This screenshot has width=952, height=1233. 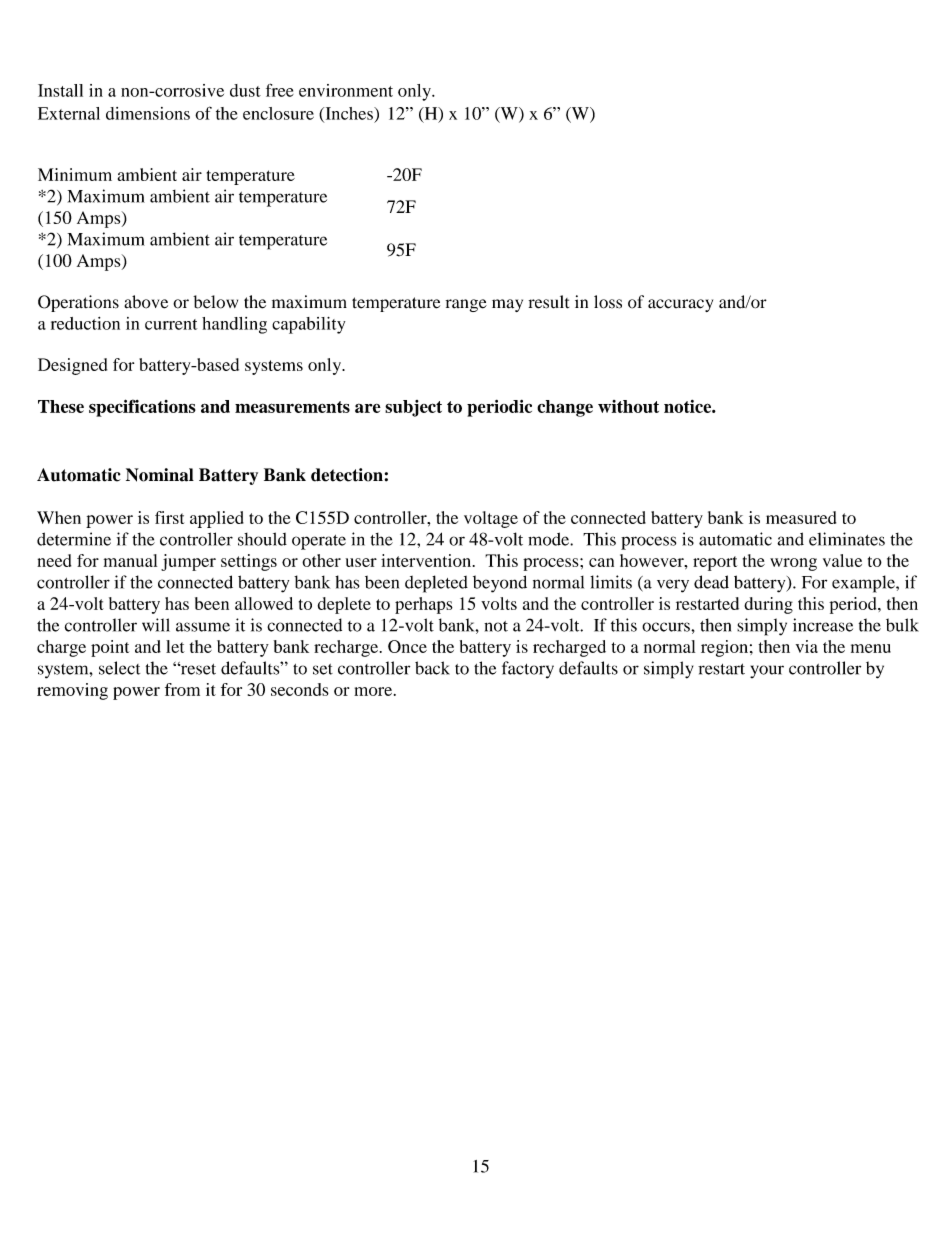 What do you see at coordinates (608, 302) in the screenshot?
I see `loss` at bounding box center [608, 302].
